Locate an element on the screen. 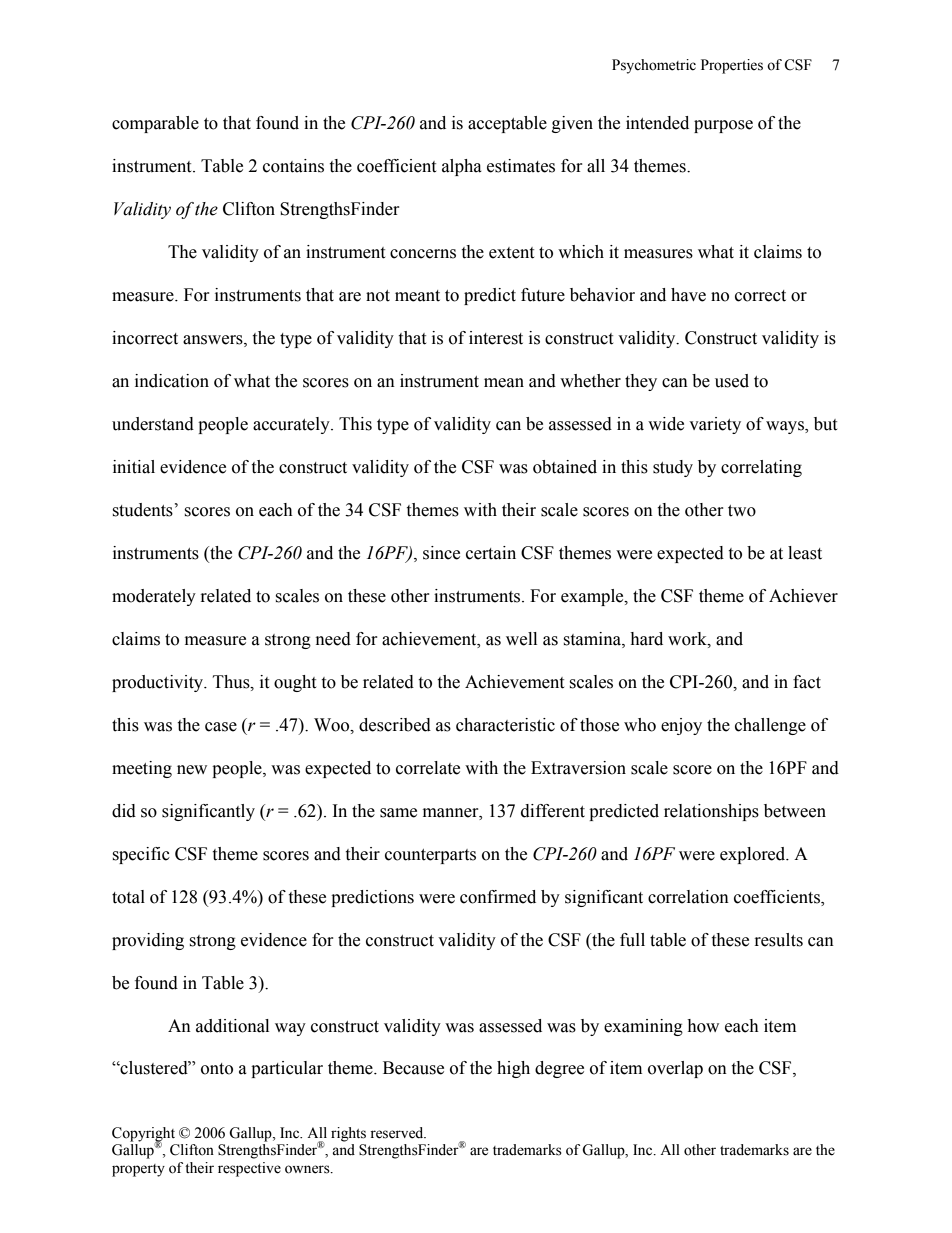 This screenshot has height=1233, width=952. obtained is located at coordinates (565, 467).
